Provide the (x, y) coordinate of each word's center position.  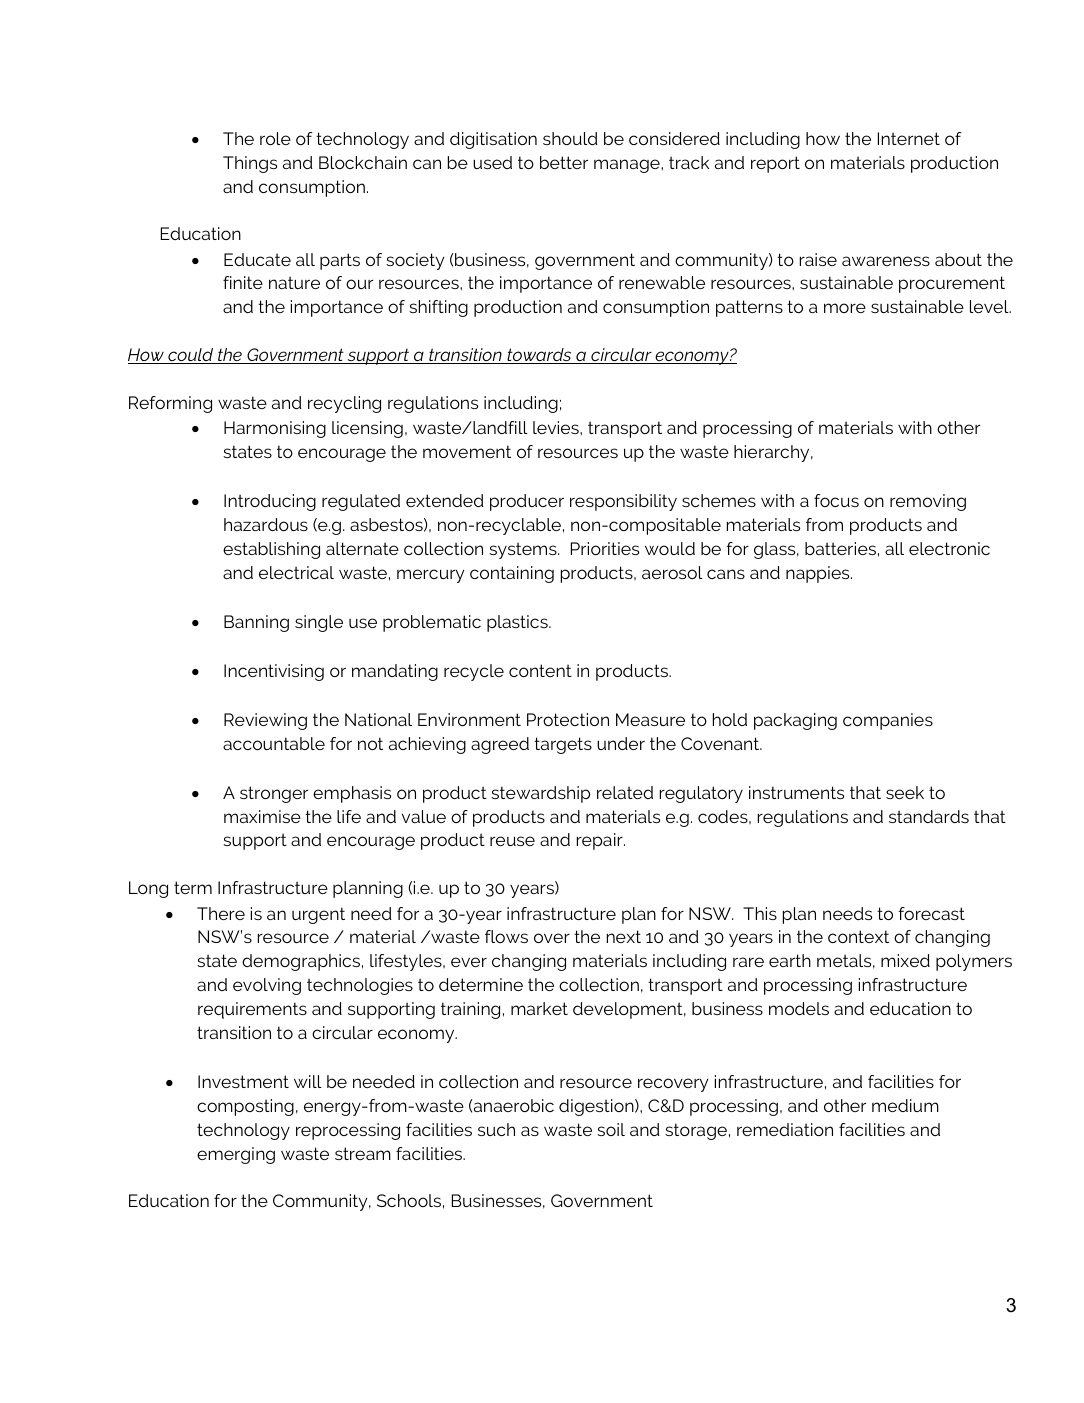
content (540, 670)
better (564, 162)
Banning (256, 623)
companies (888, 721)
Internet (909, 138)
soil (611, 1129)
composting (245, 1107)
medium (905, 1105)
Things (250, 164)
